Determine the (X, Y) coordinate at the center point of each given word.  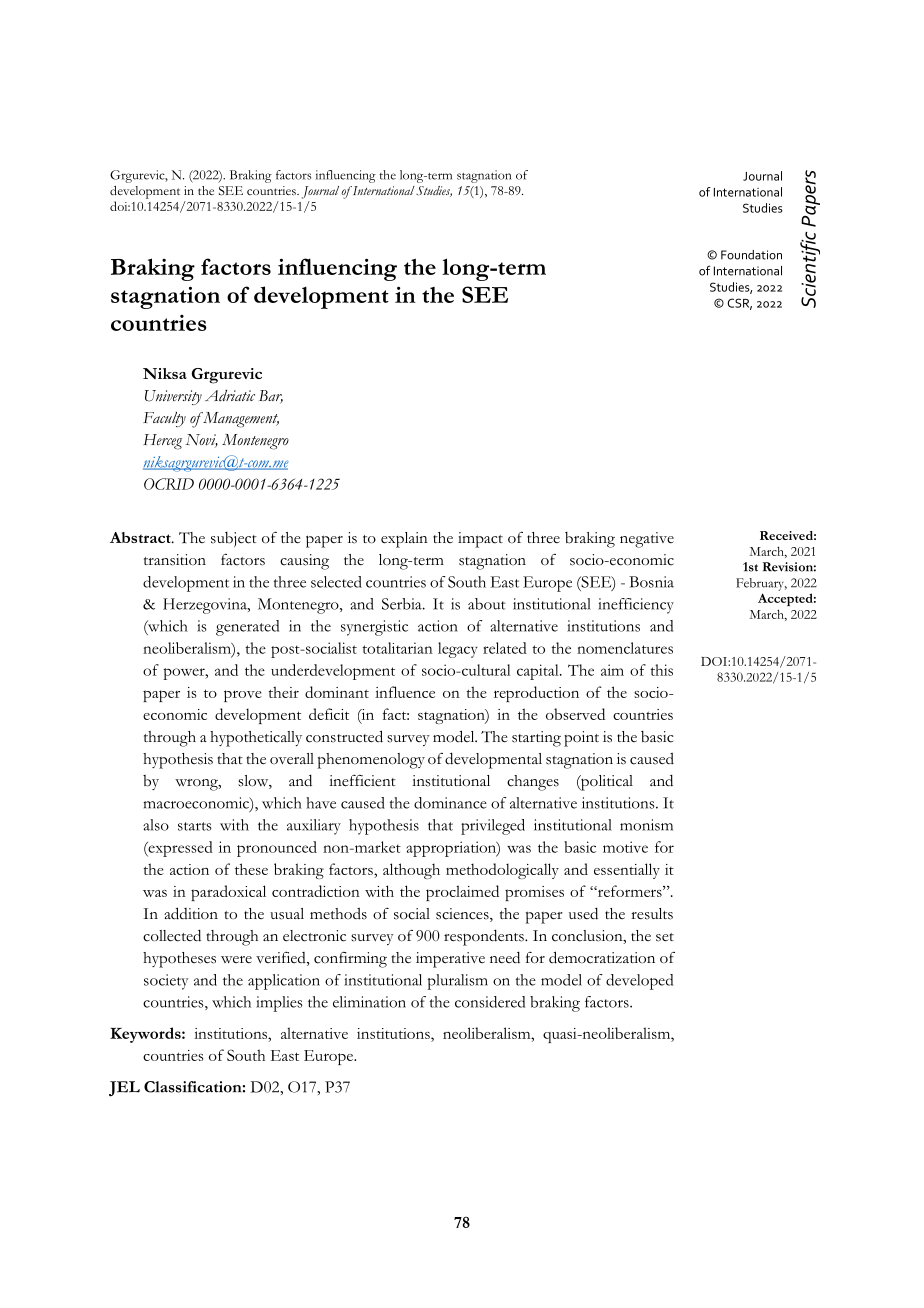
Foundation (751, 255)
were (236, 959)
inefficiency (636, 606)
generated (247, 628)
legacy (458, 650)
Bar (271, 397)
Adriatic (230, 396)
